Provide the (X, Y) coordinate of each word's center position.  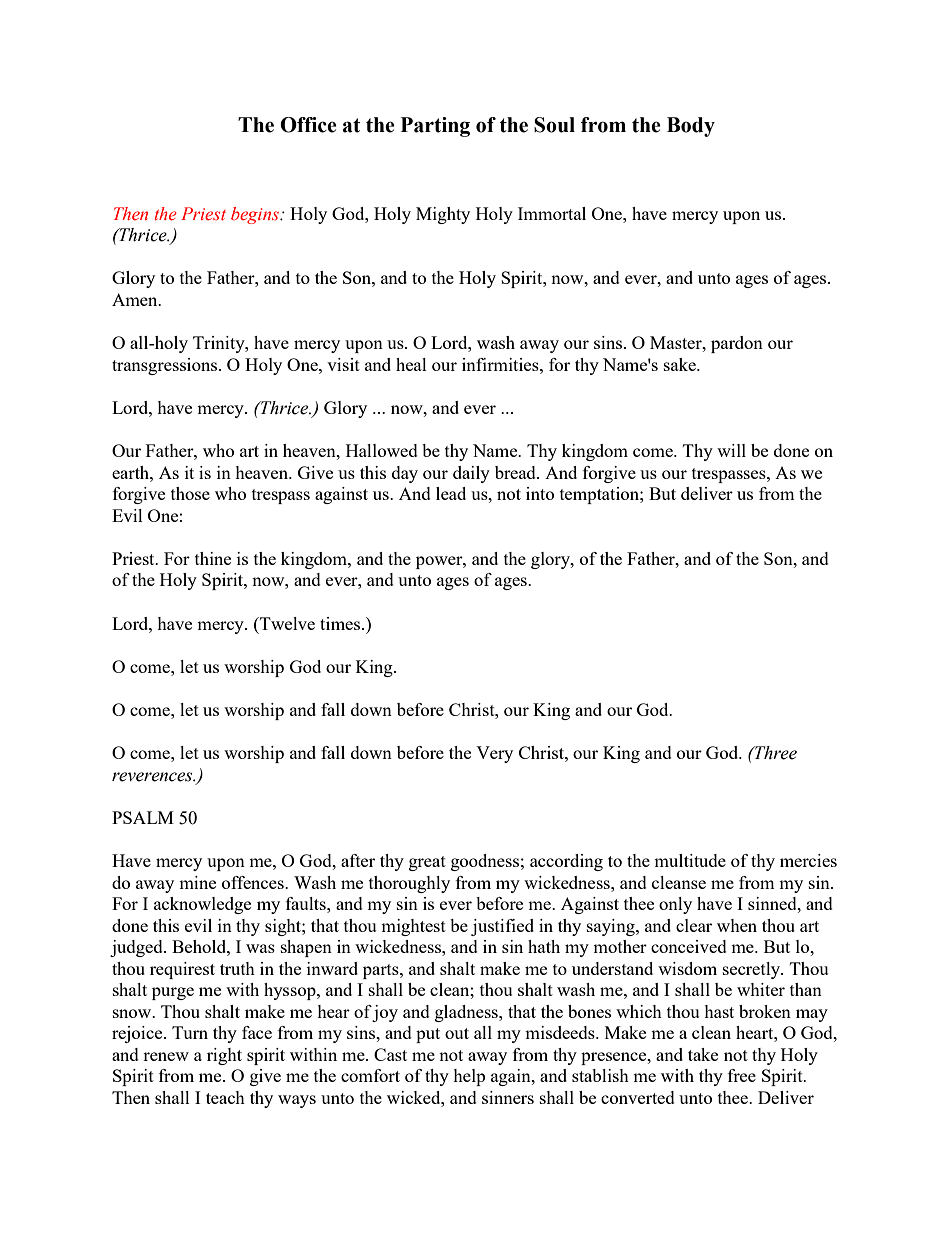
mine (197, 882)
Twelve (286, 623)
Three (774, 753)
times (341, 623)
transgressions (166, 366)
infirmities (501, 364)
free (742, 1075)
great (427, 863)
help (469, 1077)
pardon (737, 344)
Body (691, 127)
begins (256, 215)
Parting (435, 127)
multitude (690, 860)
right (224, 1056)
